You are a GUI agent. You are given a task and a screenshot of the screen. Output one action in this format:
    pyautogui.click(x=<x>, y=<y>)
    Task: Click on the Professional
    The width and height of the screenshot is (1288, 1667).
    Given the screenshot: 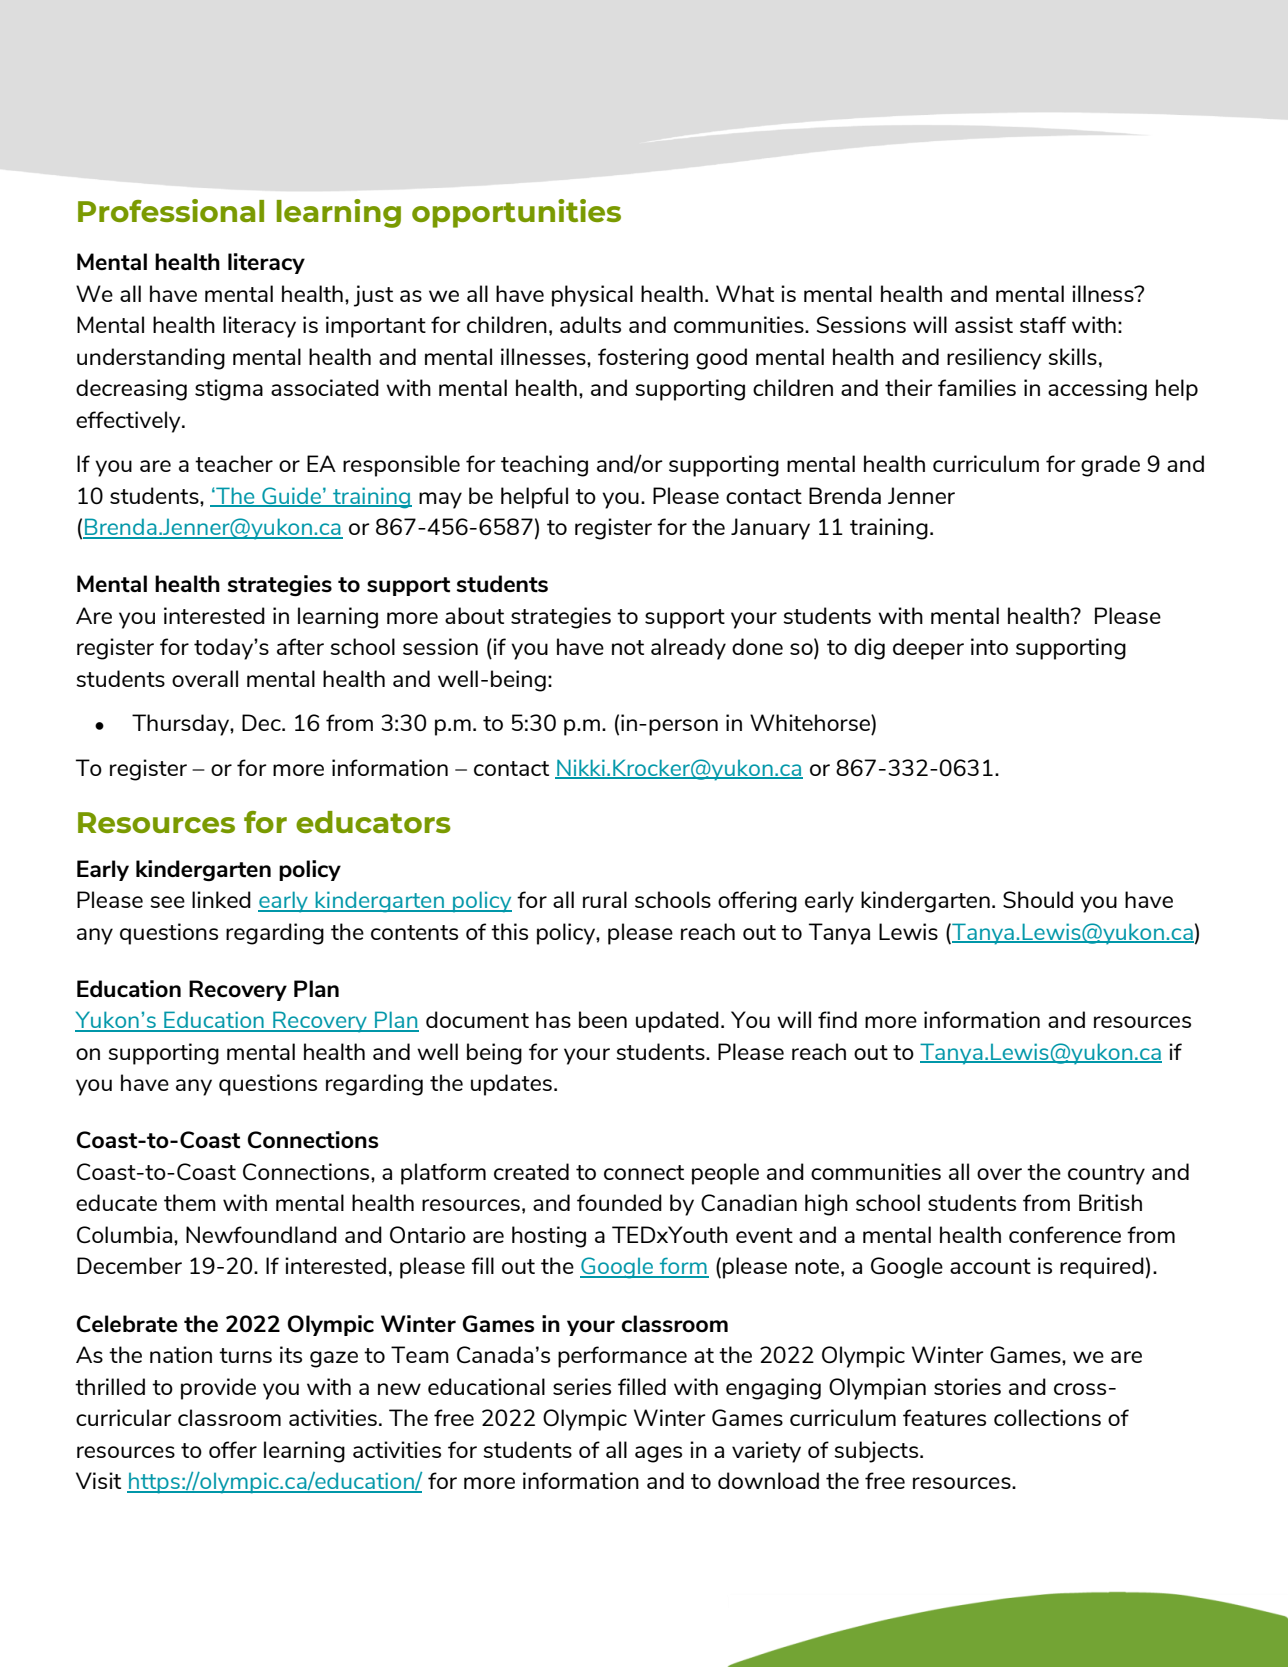 What is the action you would take?
    pyautogui.click(x=171, y=210)
